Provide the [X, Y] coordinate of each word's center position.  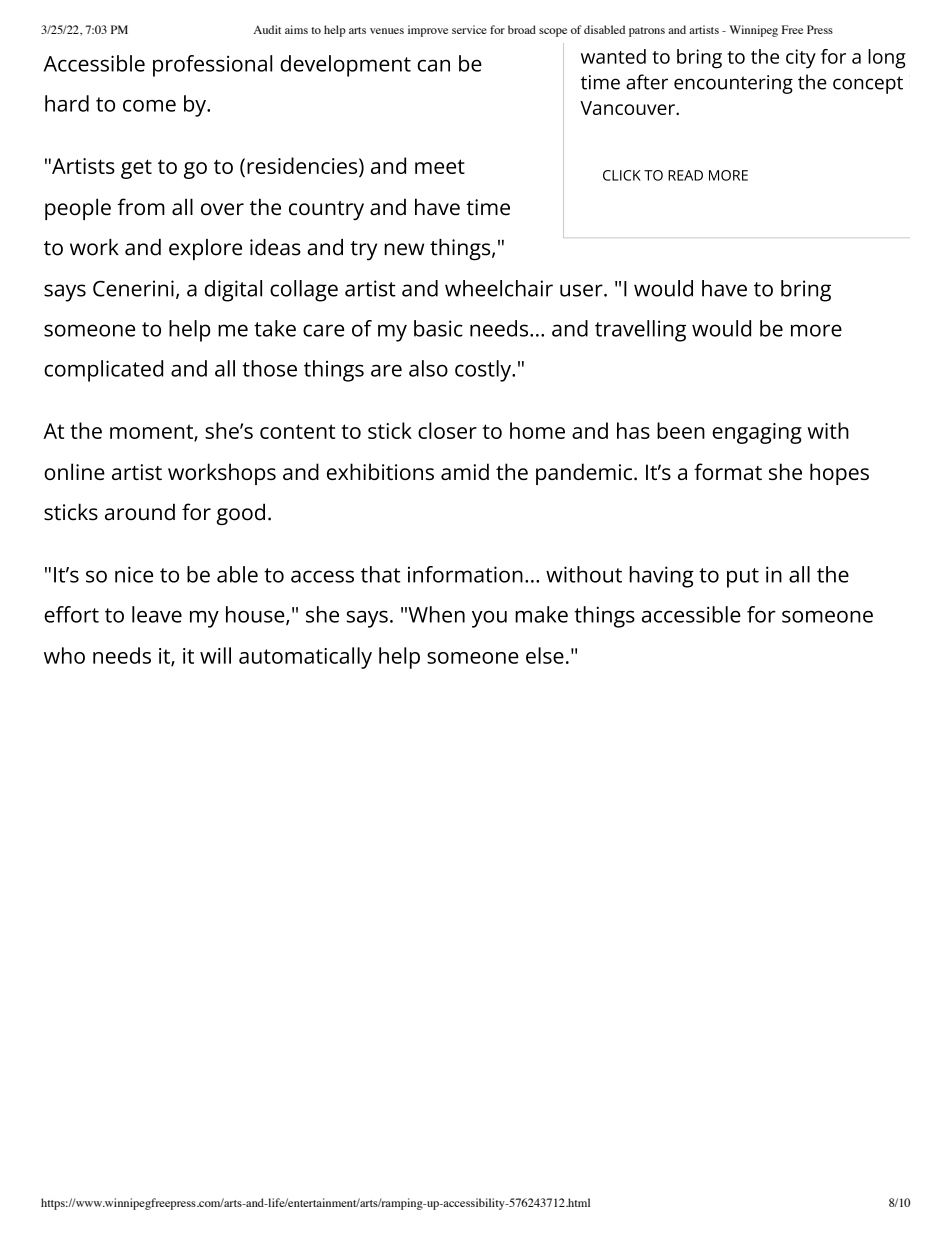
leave [157, 614]
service [469, 29]
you [489, 619]
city [801, 59]
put [743, 578]
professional [212, 66]
